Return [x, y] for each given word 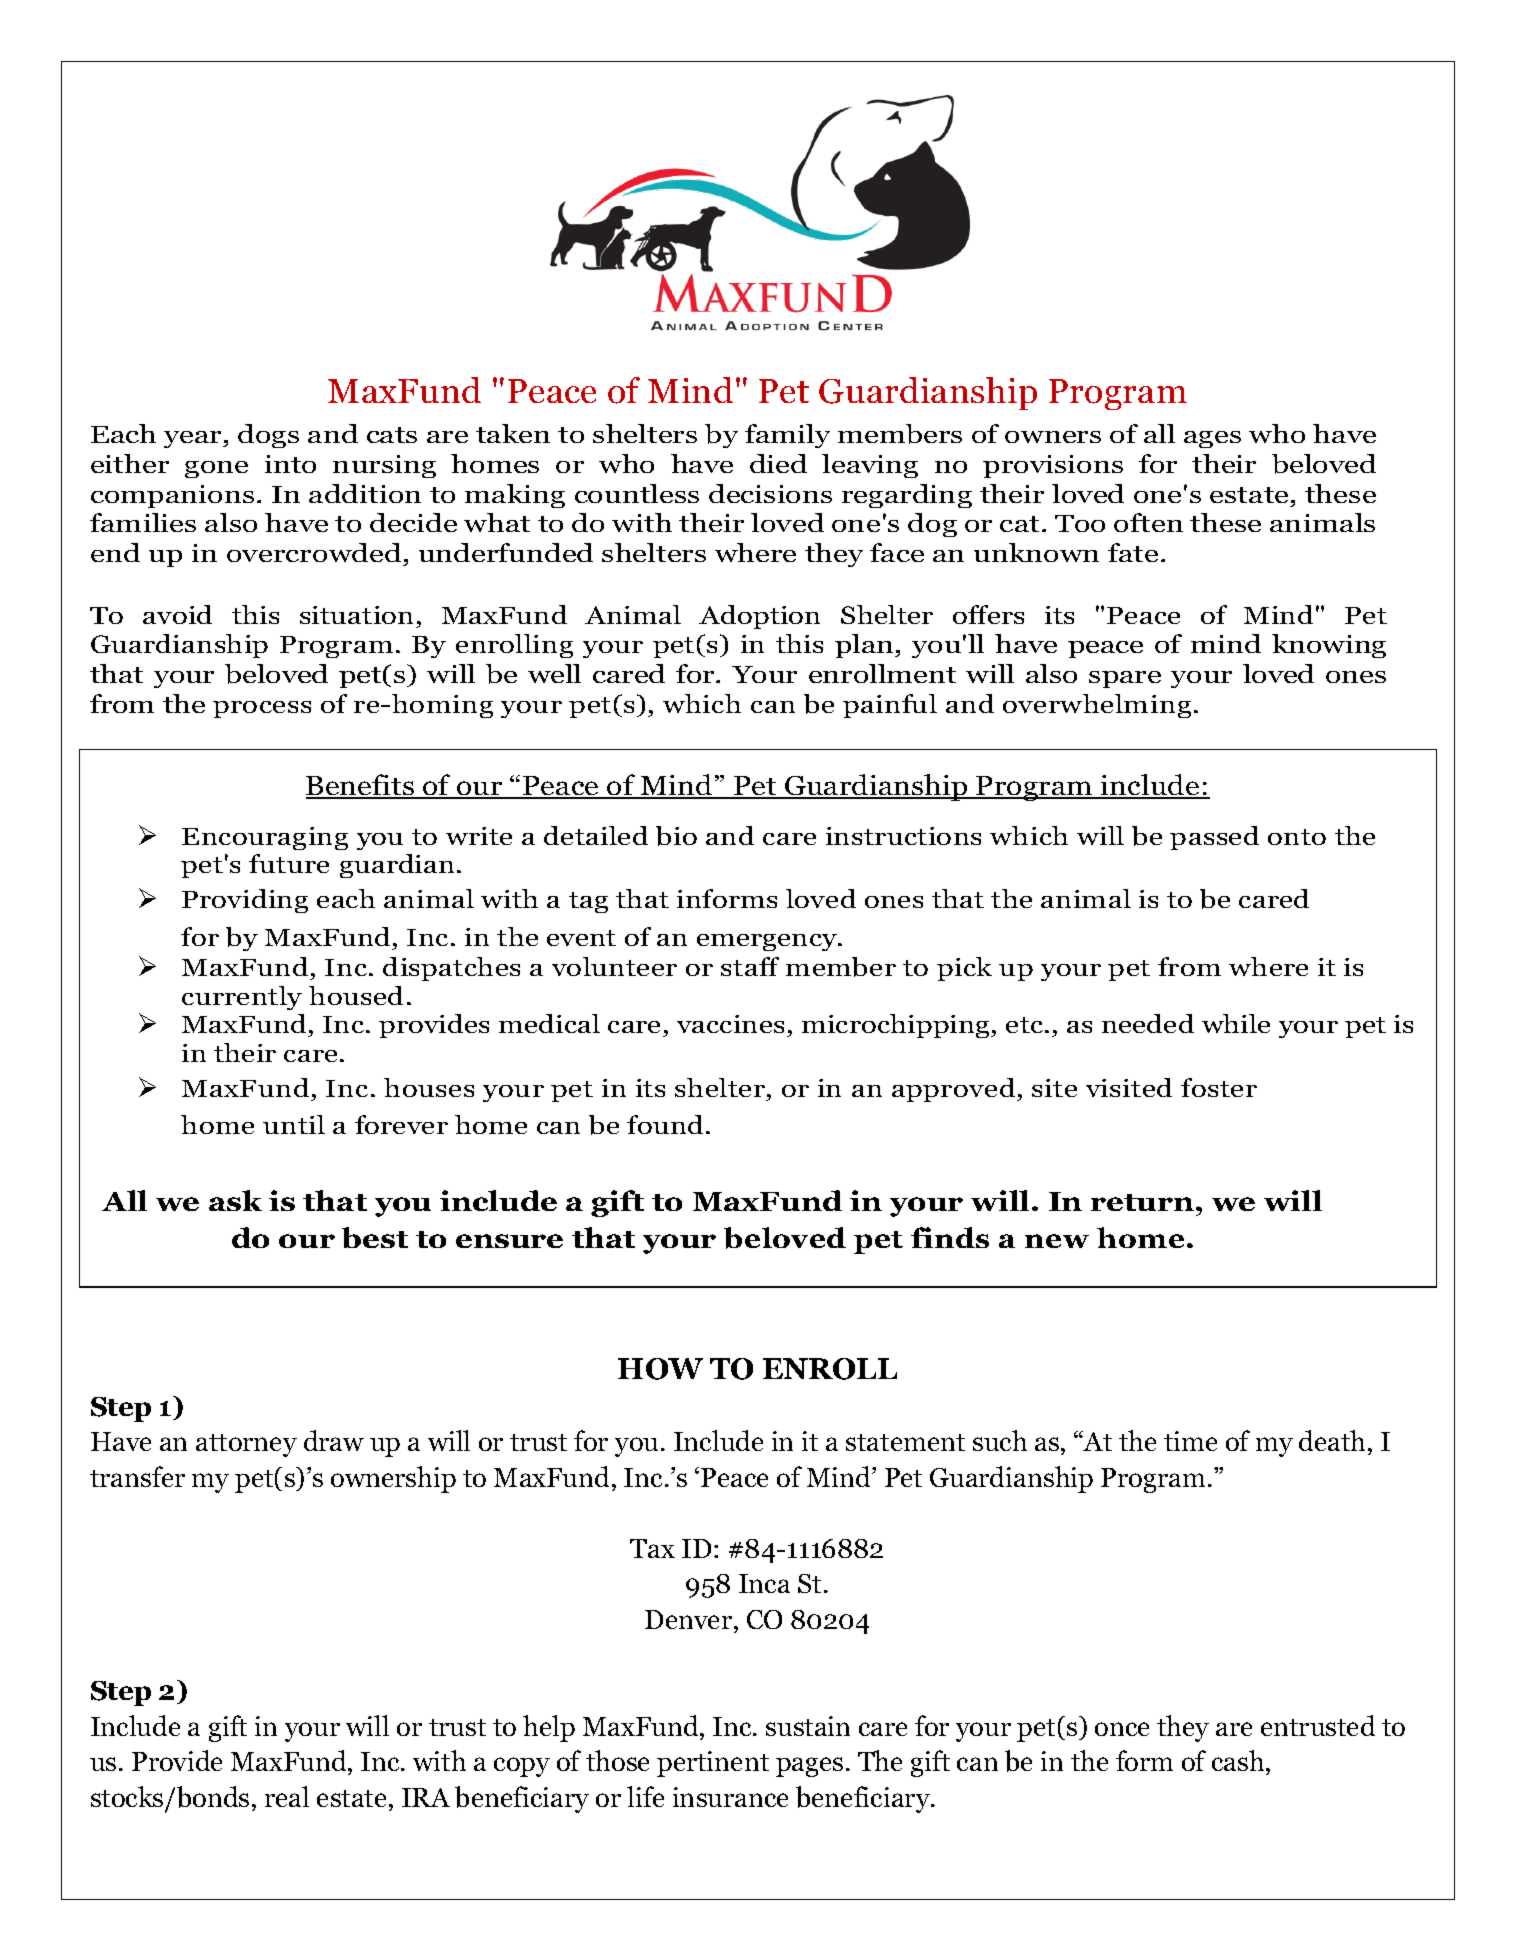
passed [1214, 838]
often [1148, 522]
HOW [660, 1369]
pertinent [713, 1764]
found [667, 1124]
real [287, 1796]
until [294, 1124]
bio [676, 836]
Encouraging [265, 838]
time [1190, 1441]
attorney [246, 1445]
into [290, 464]
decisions [770, 493]
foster [1219, 1087]
